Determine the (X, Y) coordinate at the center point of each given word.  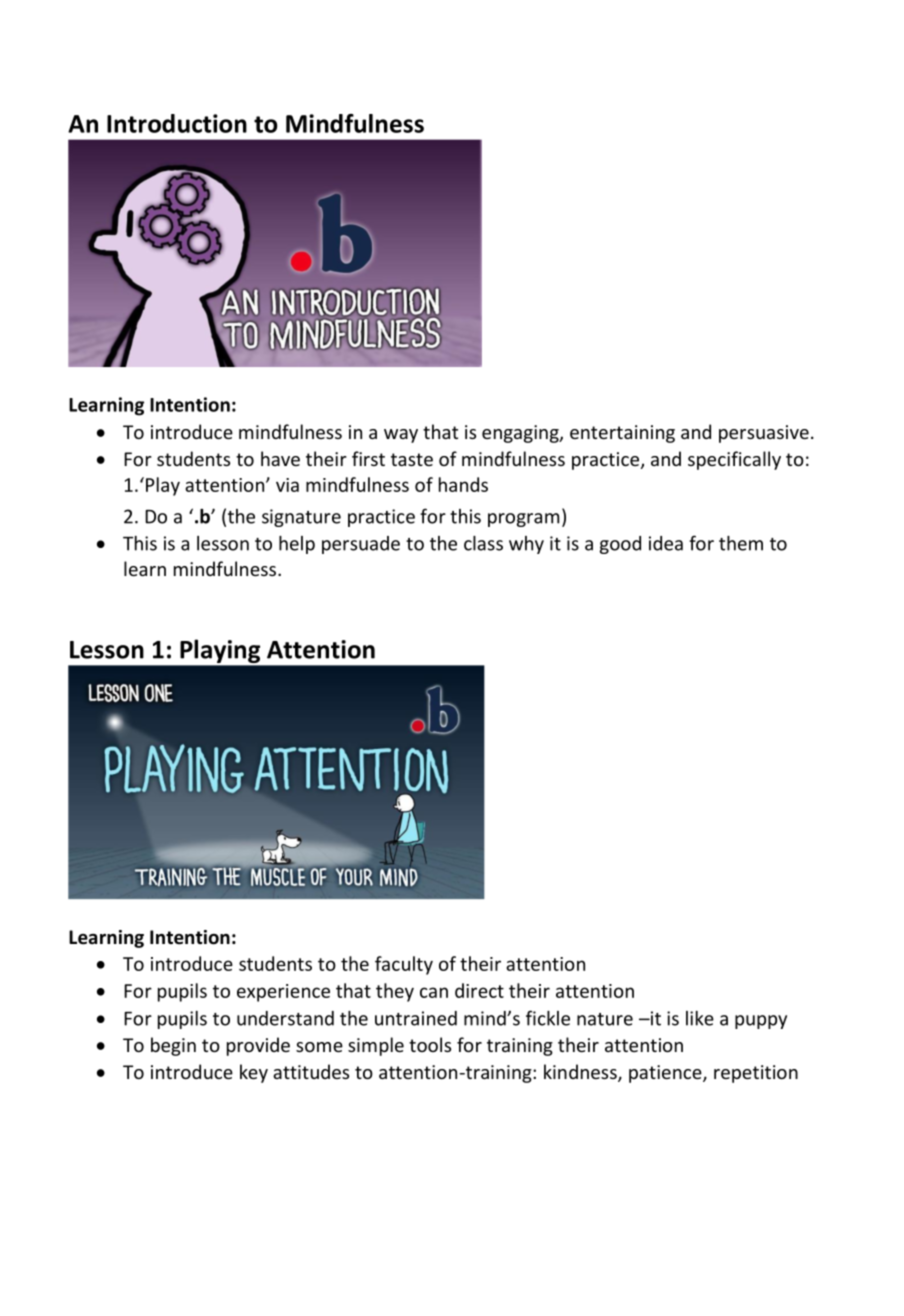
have (280, 458)
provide (258, 1046)
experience (283, 993)
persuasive (764, 434)
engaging (521, 434)
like (700, 1018)
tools (430, 1044)
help (297, 545)
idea (666, 543)
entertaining (622, 434)
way (401, 436)
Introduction (177, 123)
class (483, 543)
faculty (404, 965)
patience (666, 1074)
